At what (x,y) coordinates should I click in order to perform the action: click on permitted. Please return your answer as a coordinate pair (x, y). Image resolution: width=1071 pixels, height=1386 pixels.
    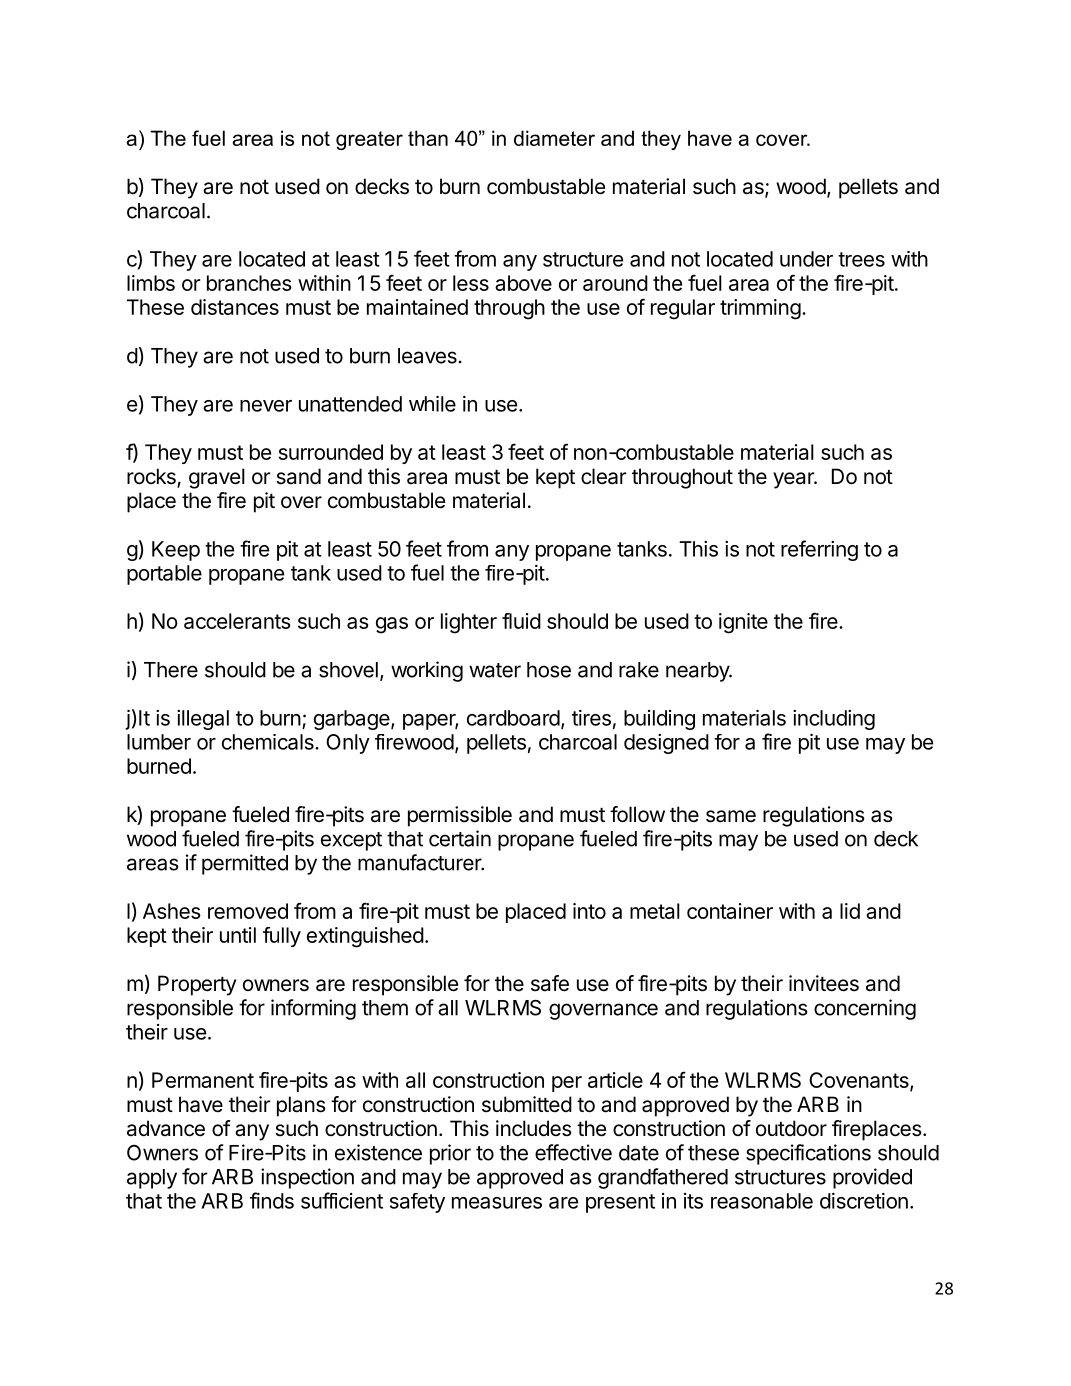
    Looking at the image, I should click on (245, 864).
